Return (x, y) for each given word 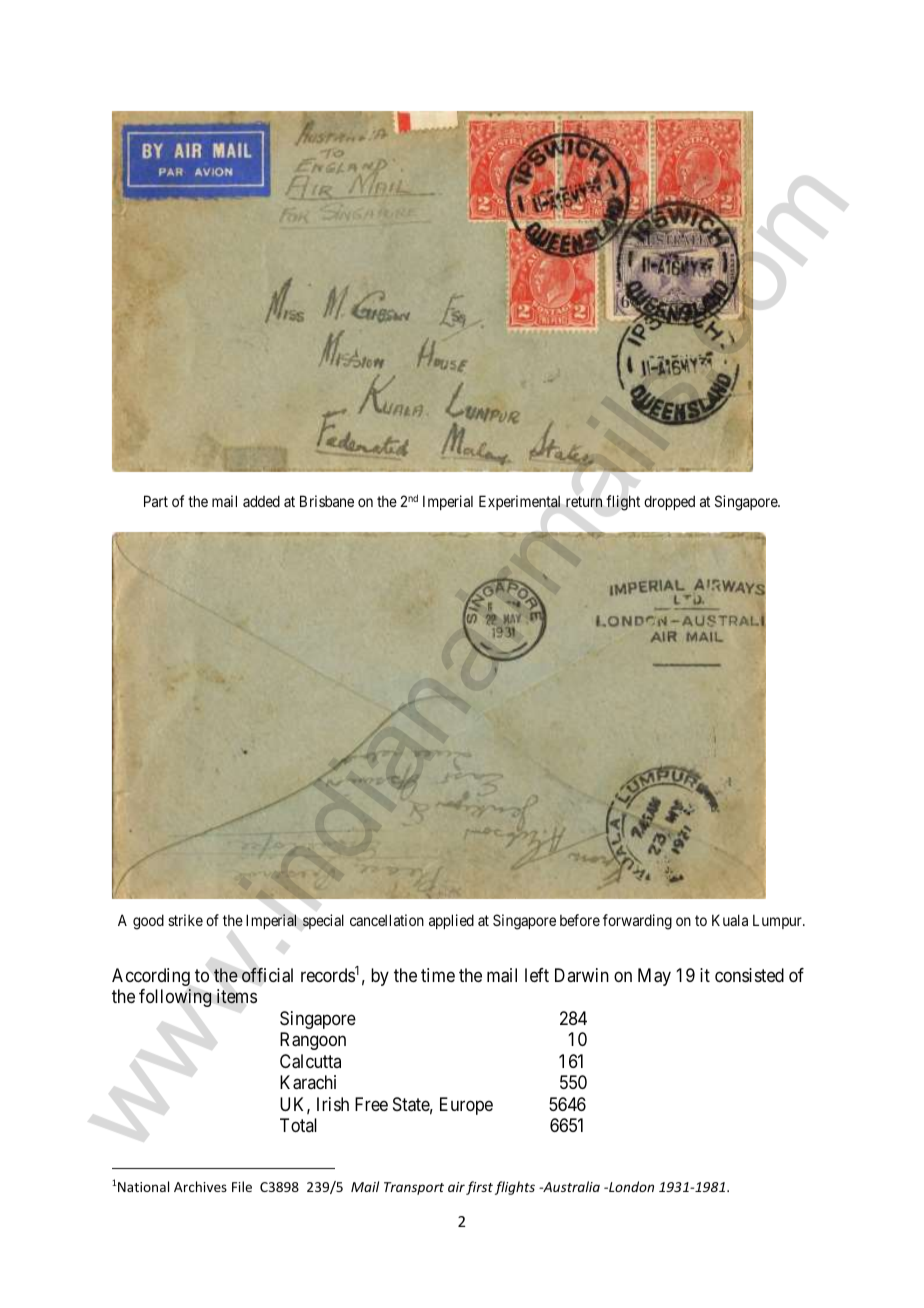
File (242, 1186)
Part (156, 501)
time (438, 975)
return (584, 501)
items (237, 996)
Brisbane (327, 501)
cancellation (387, 920)
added (261, 501)
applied (451, 921)
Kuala (730, 920)
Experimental (519, 502)
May (654, 977)
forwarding (637, 922)
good (148, 922)
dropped (669, 502)
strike (185, 920)
